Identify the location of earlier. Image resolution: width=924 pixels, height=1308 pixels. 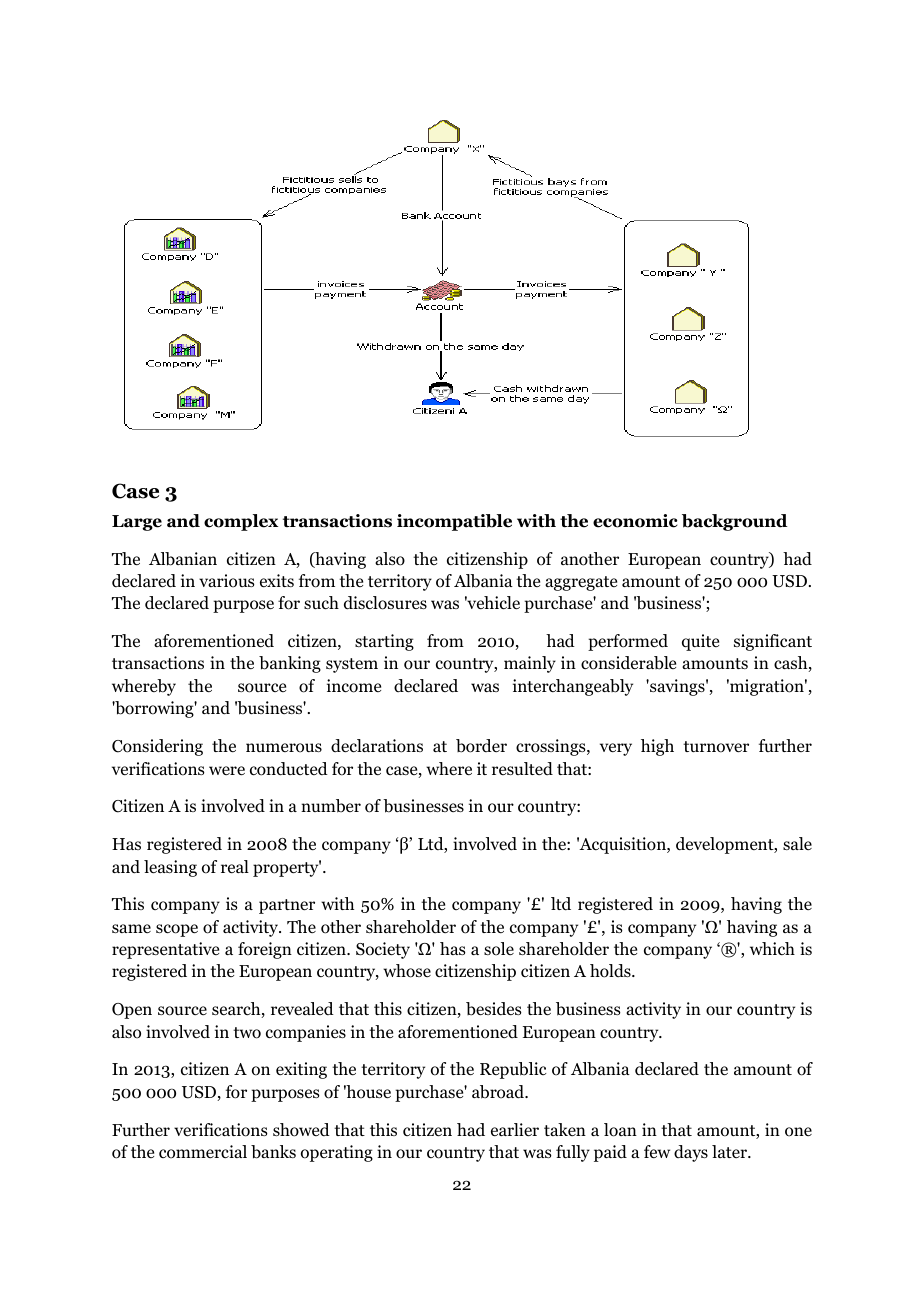
(515, 1130).
